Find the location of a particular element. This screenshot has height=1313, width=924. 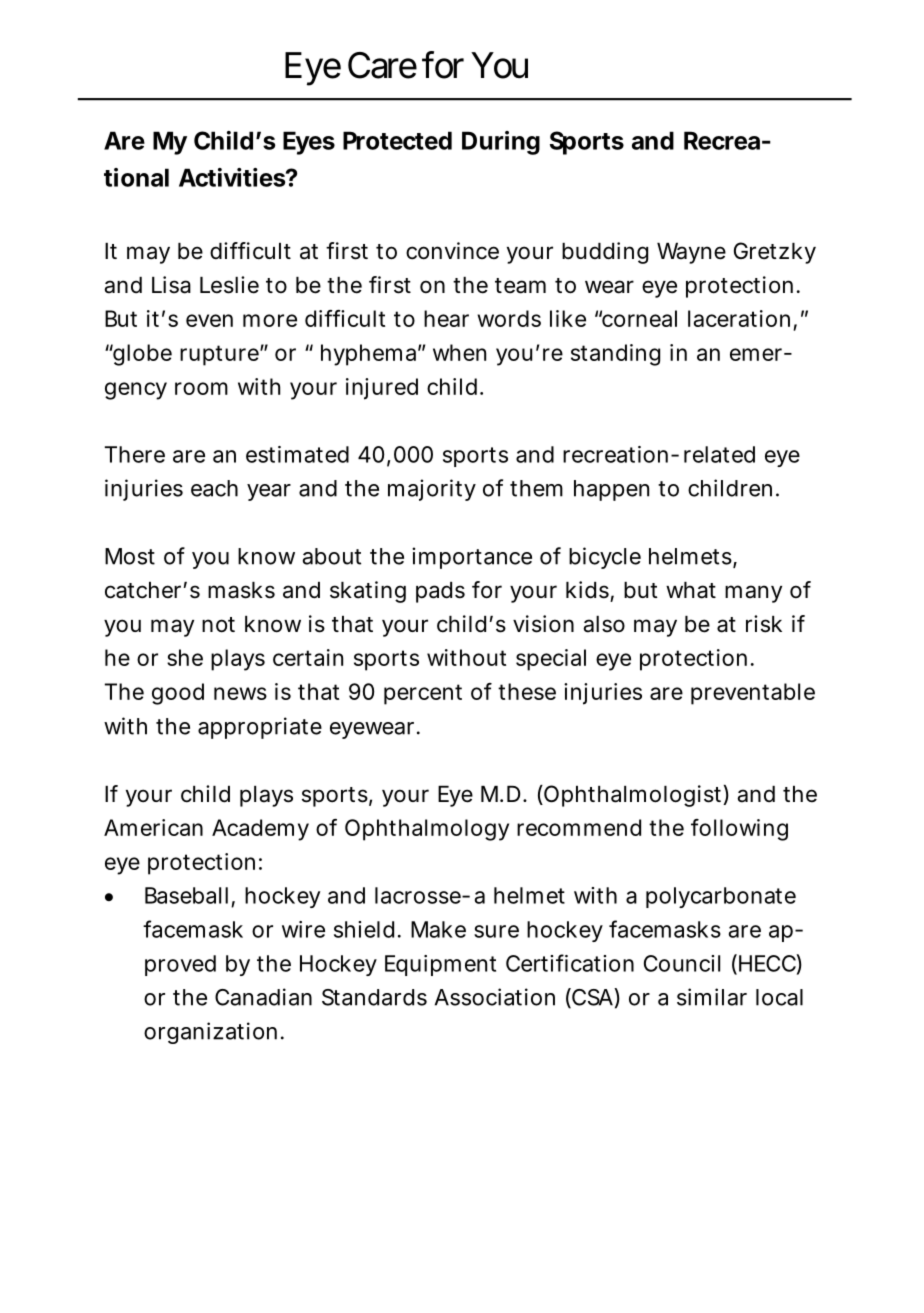

each is located at coordinates (214, 488).
